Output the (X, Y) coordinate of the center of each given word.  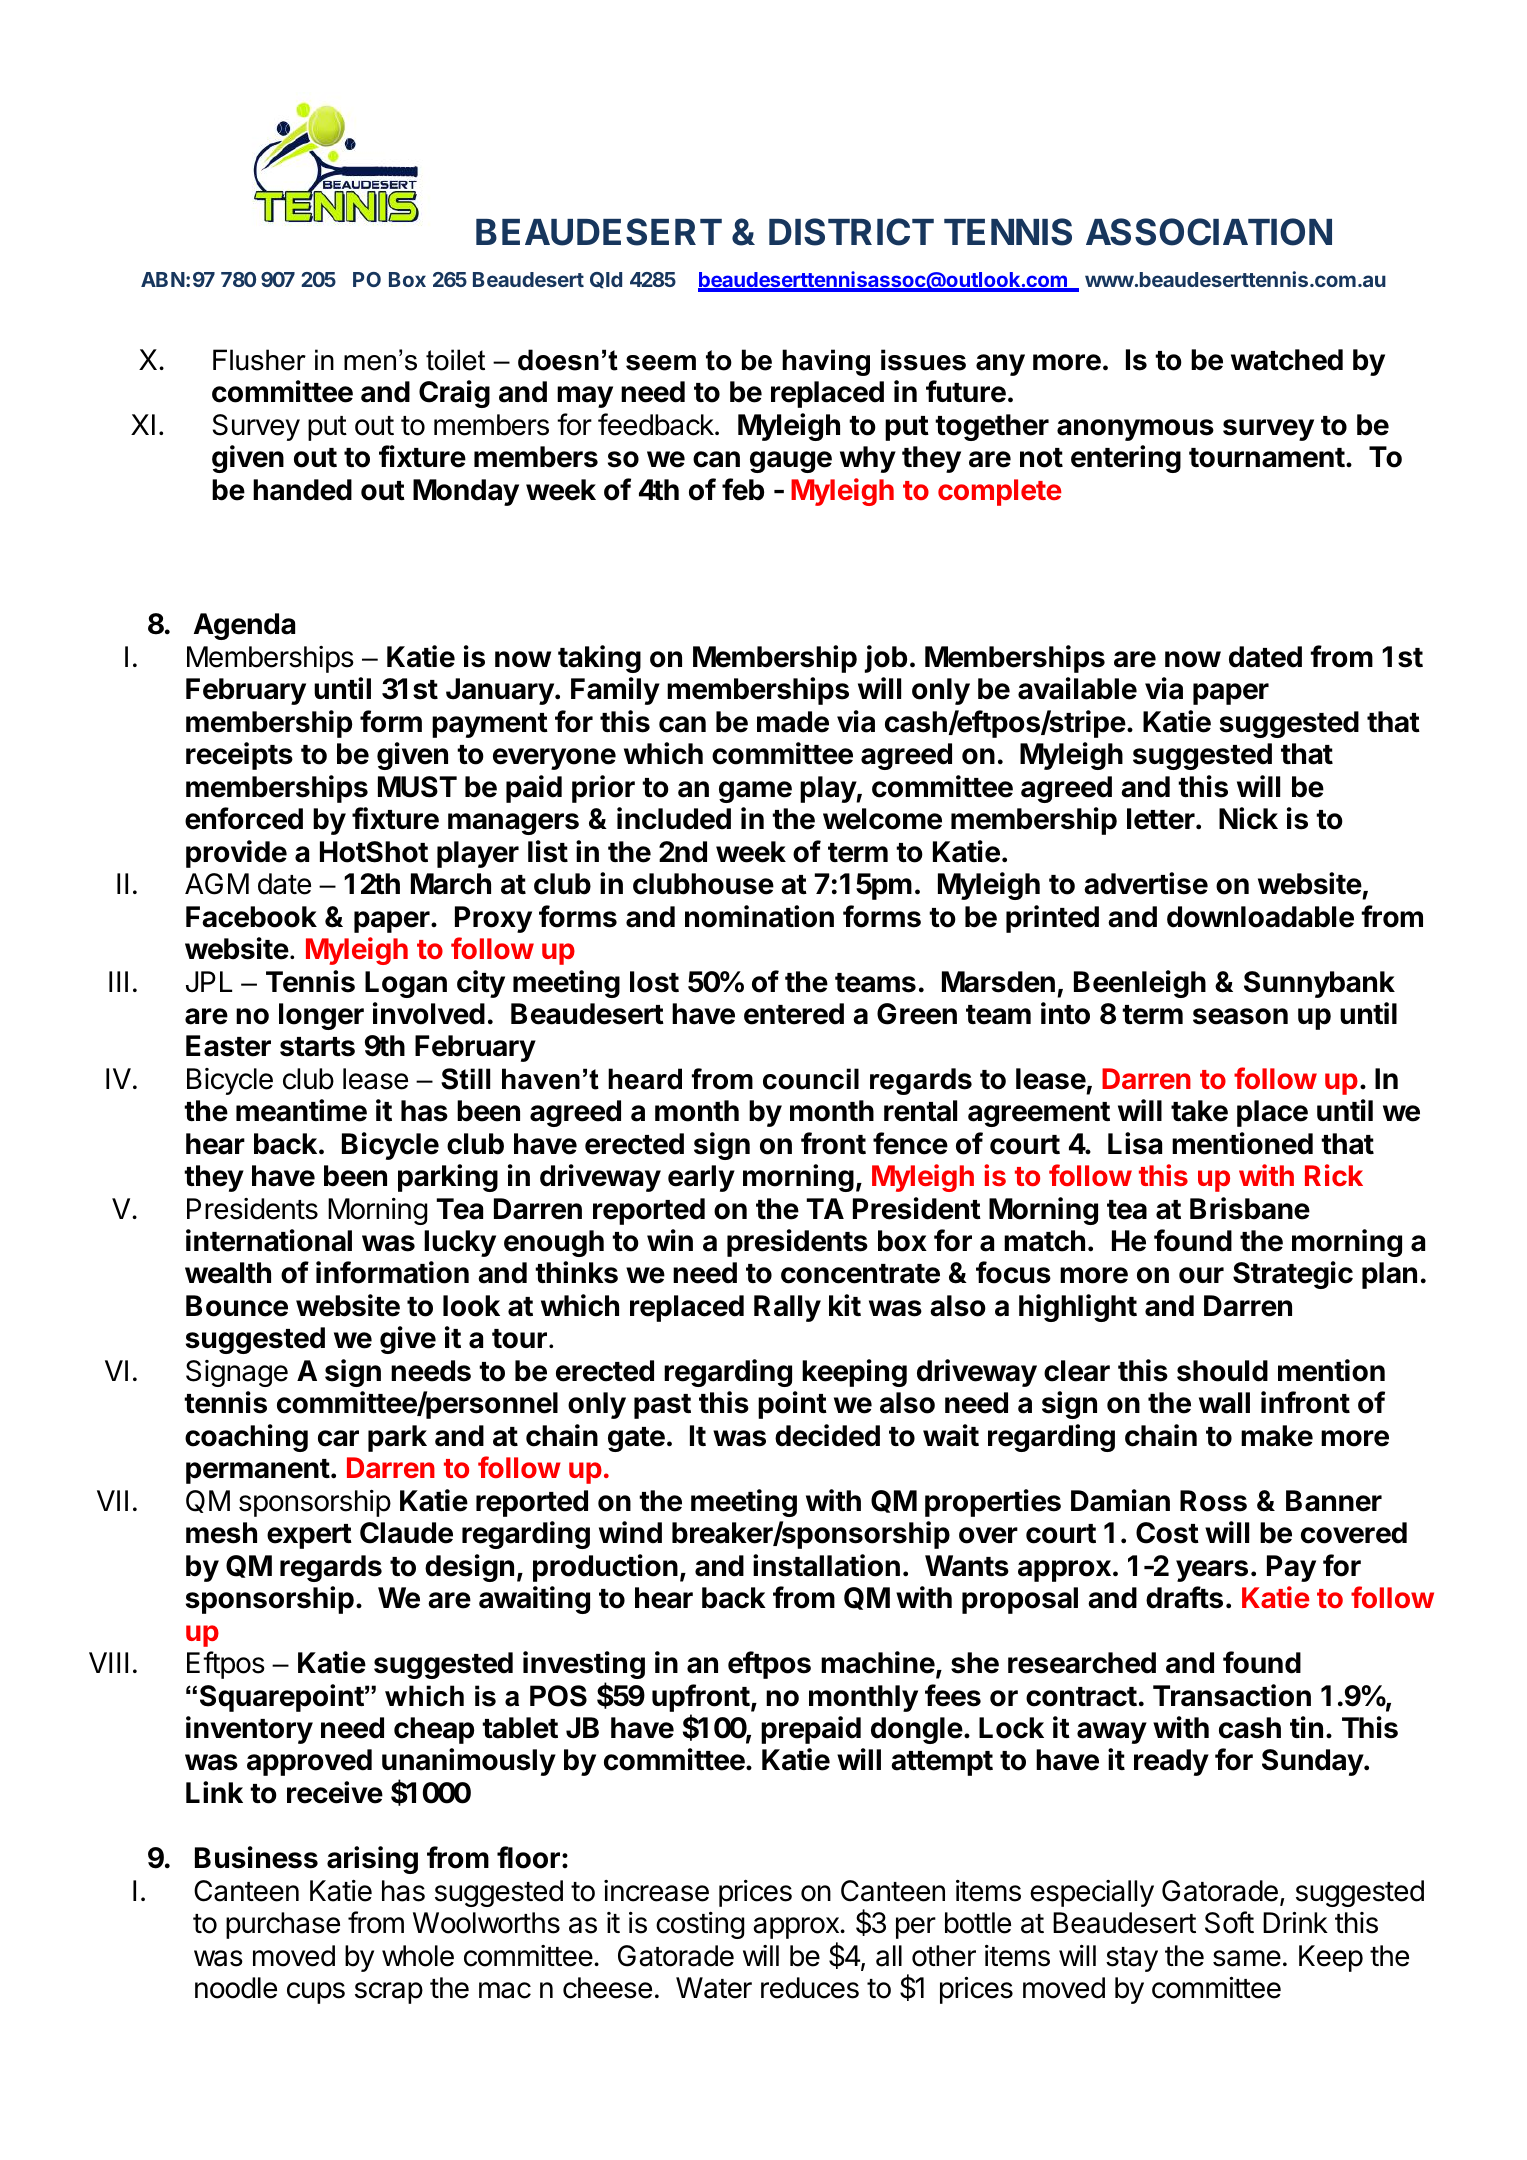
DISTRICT (851, 232)
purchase (283, 1925)
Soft (1229, 1922)
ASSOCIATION (1209, 232)
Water (714, 1988)
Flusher (259, 360)
